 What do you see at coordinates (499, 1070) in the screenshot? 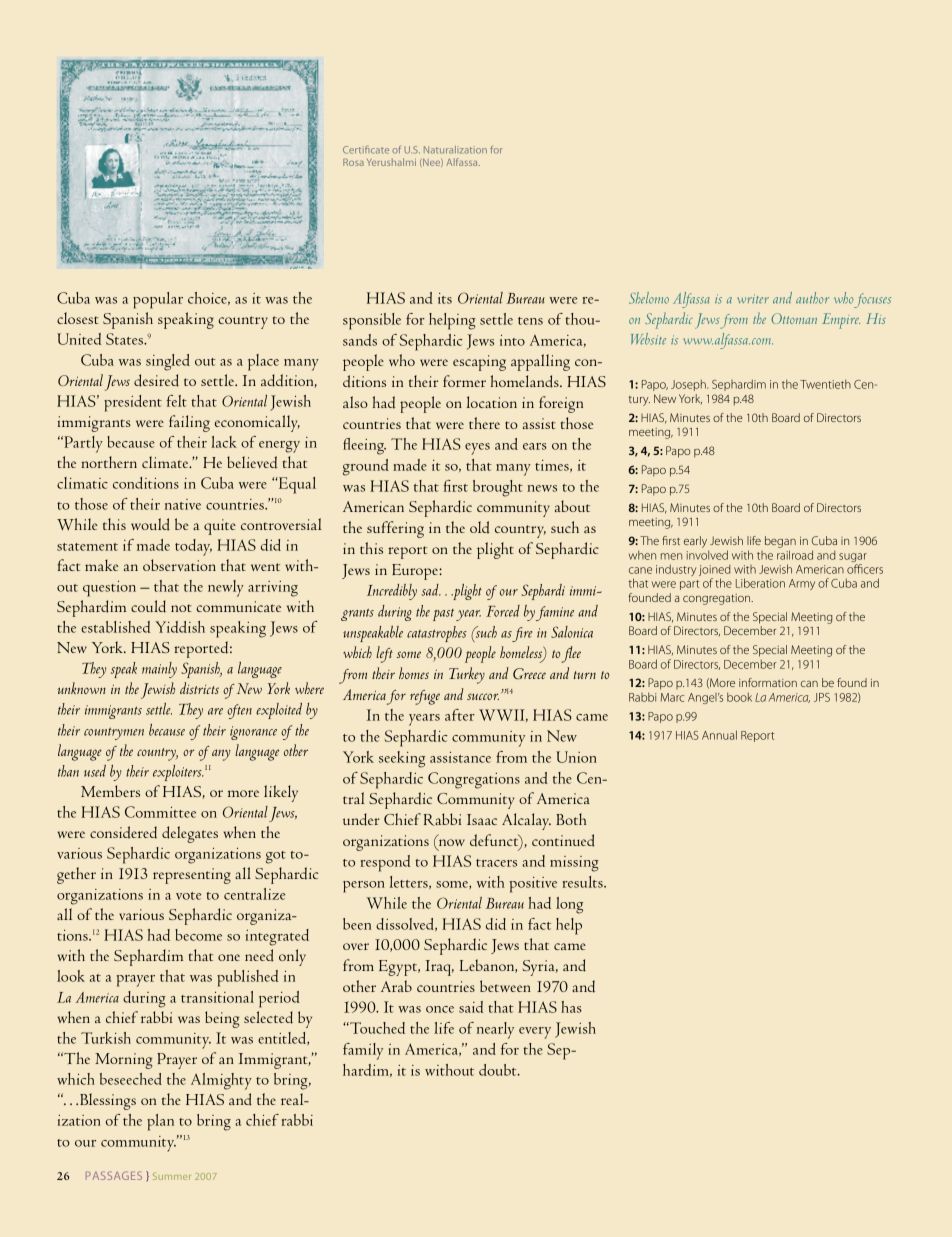
I see `doubt` at bounding box center [499, 1070].
